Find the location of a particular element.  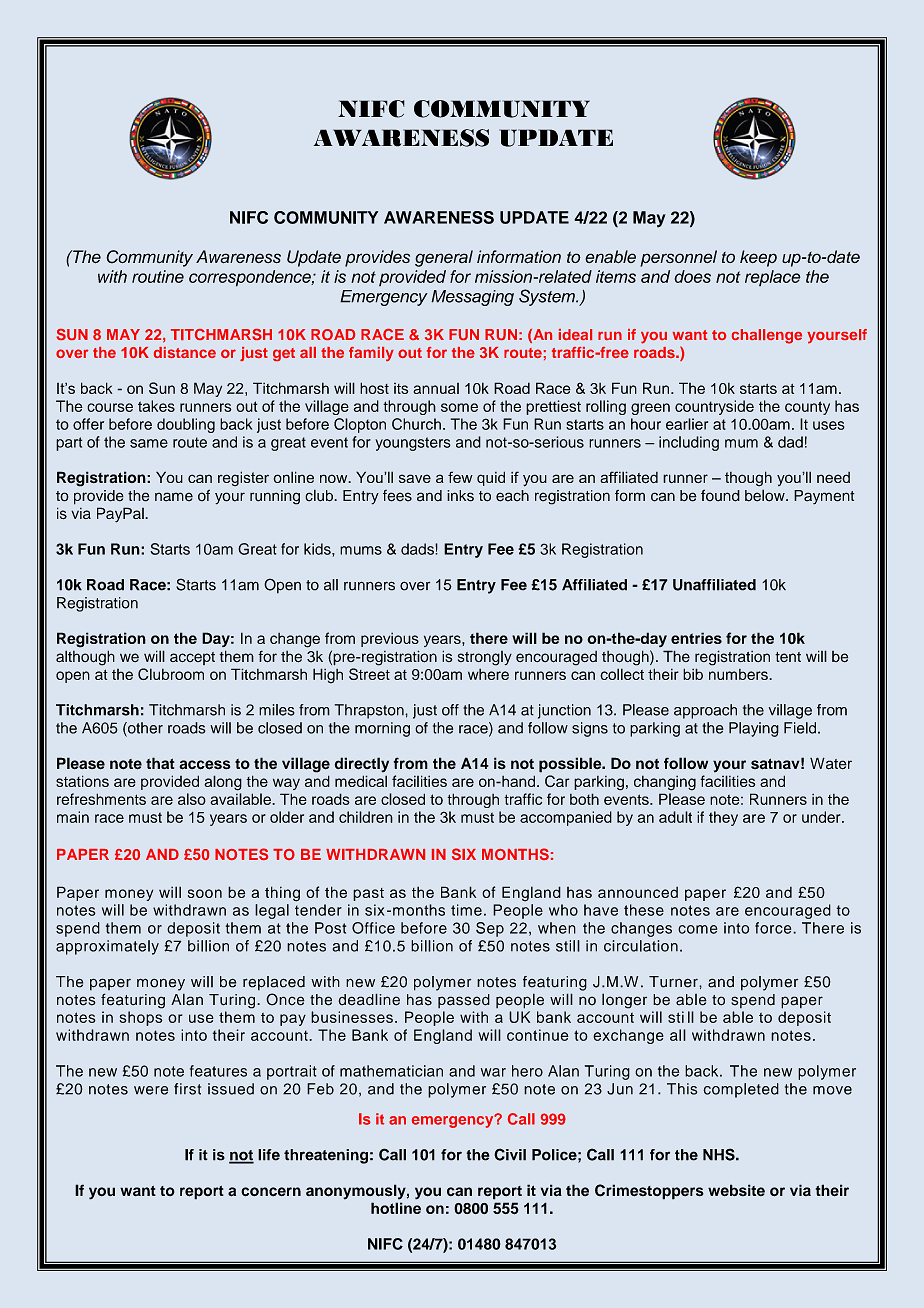

force is located at coordinates (774, 928).
